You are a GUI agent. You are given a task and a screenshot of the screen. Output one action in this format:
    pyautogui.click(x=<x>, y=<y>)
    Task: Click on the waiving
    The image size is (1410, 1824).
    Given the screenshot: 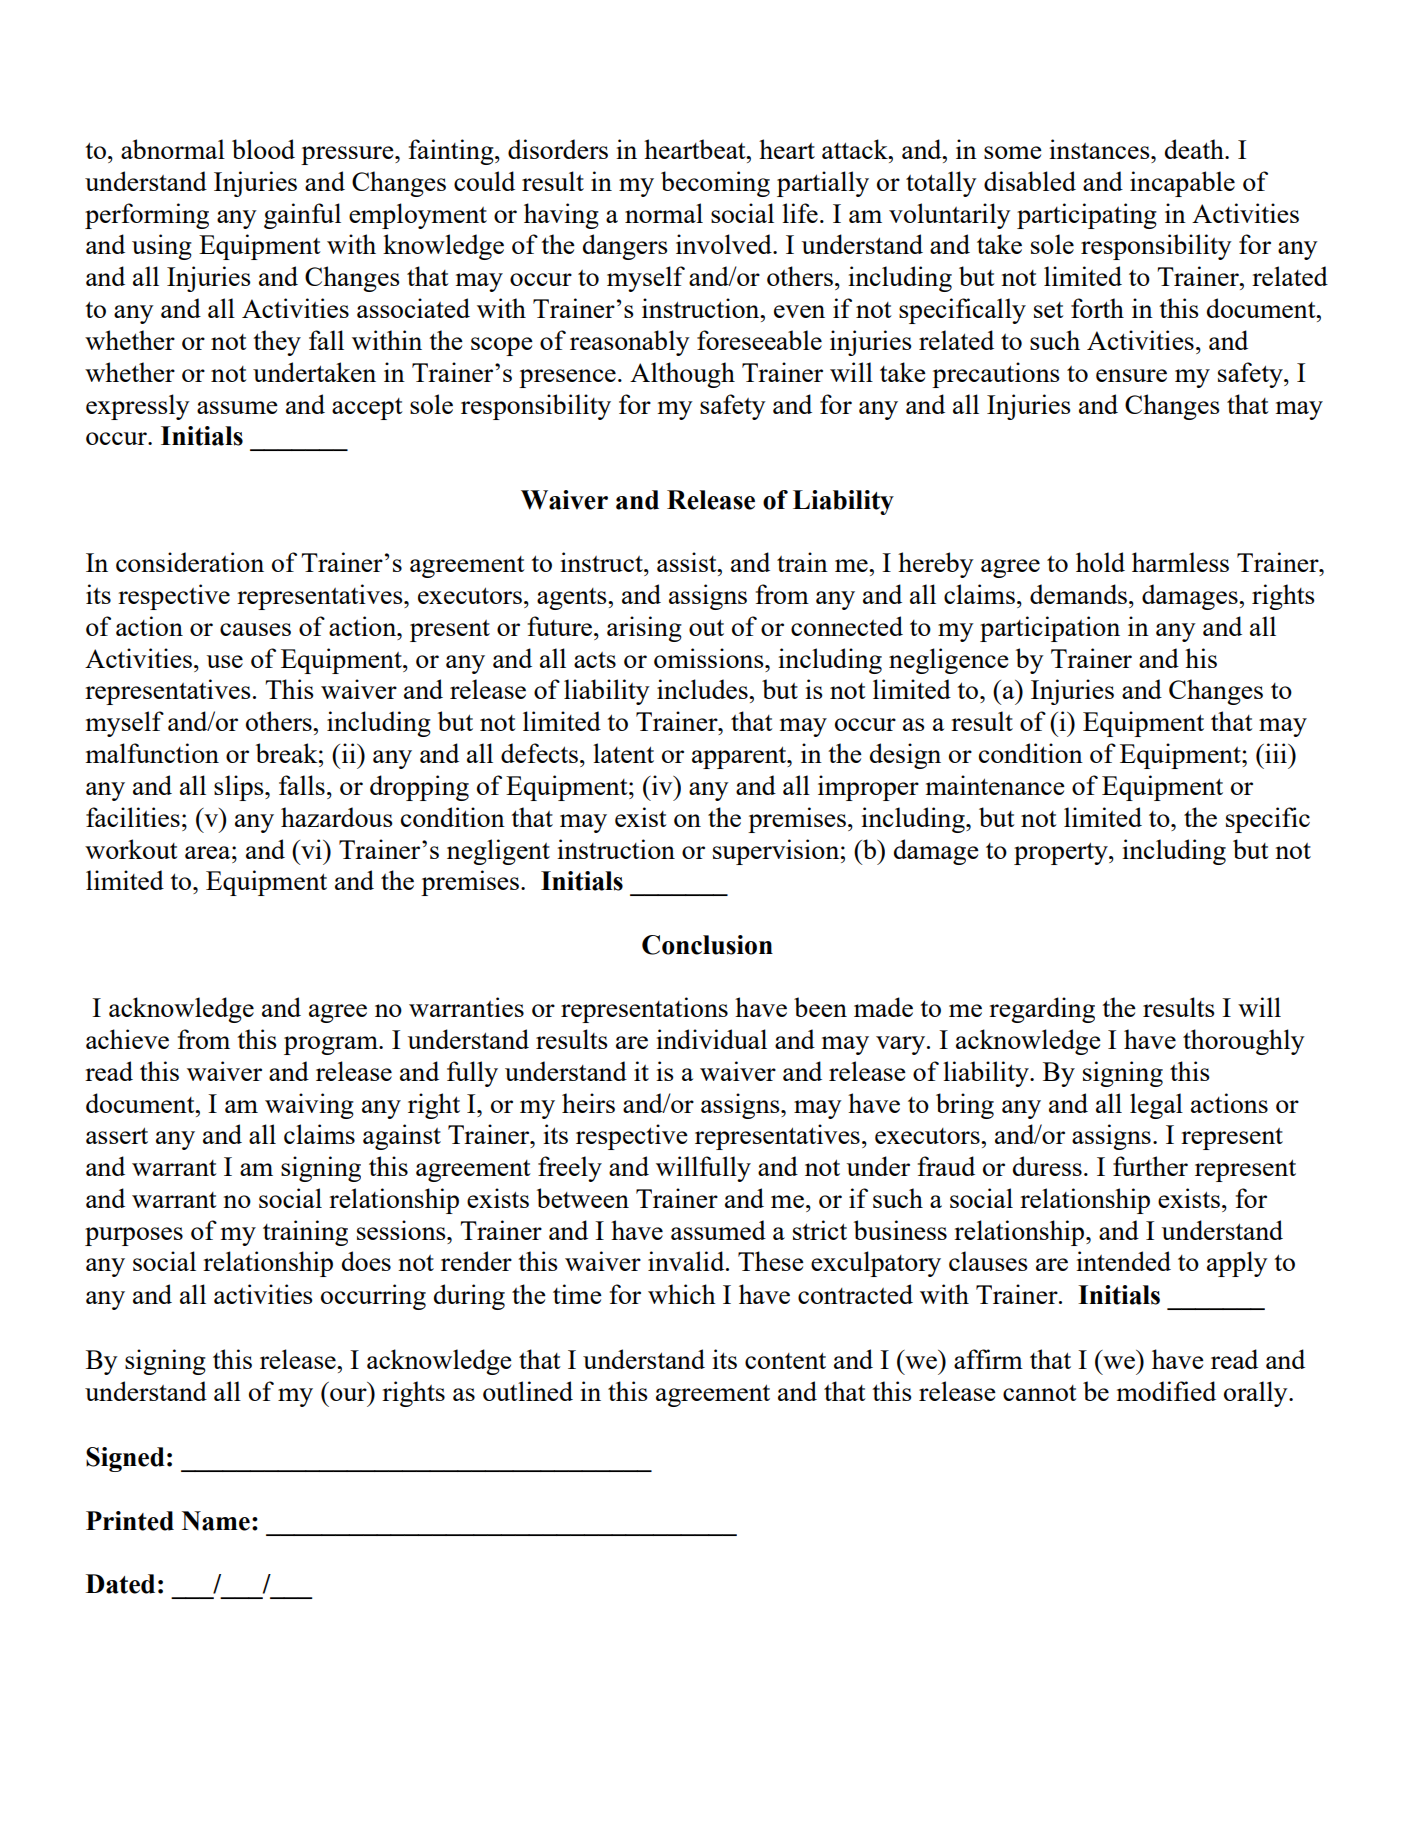 What is the action you would take?
    pyautogui.click(x=309, y=1106)
